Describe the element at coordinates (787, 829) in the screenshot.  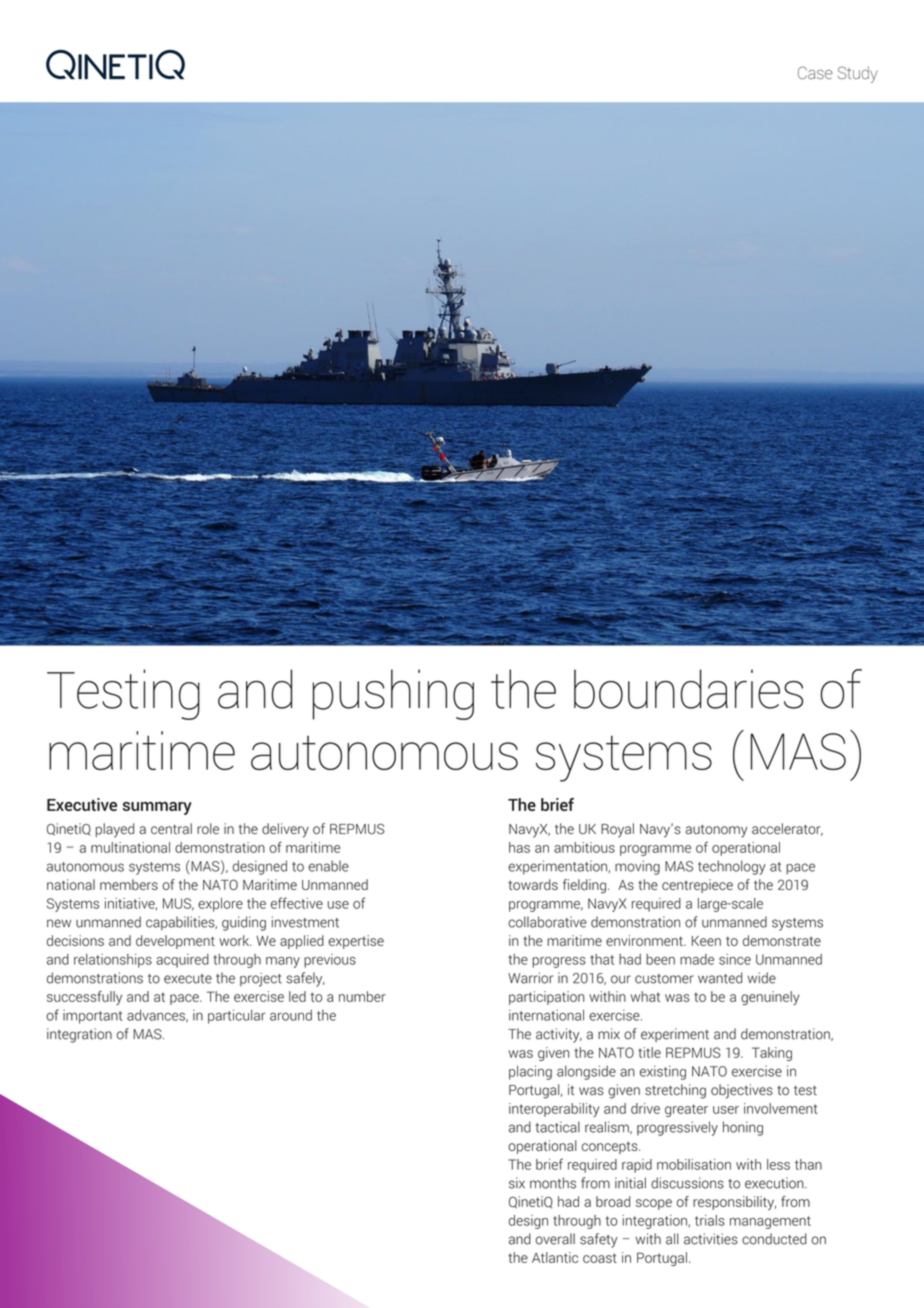
I see `accelerator` at that location.
